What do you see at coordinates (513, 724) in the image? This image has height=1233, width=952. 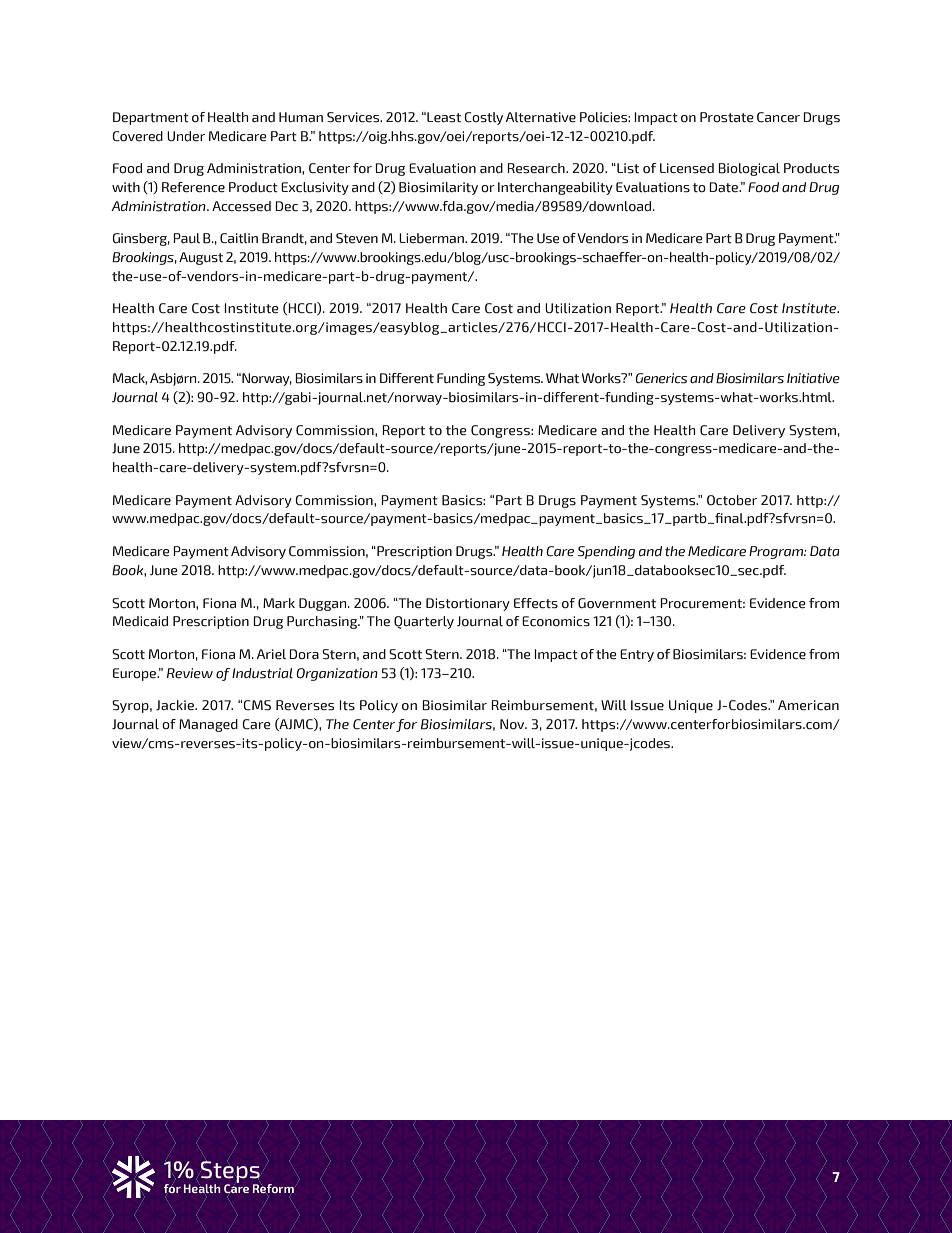 I see `Nov` at bounding box center [513, 724].
